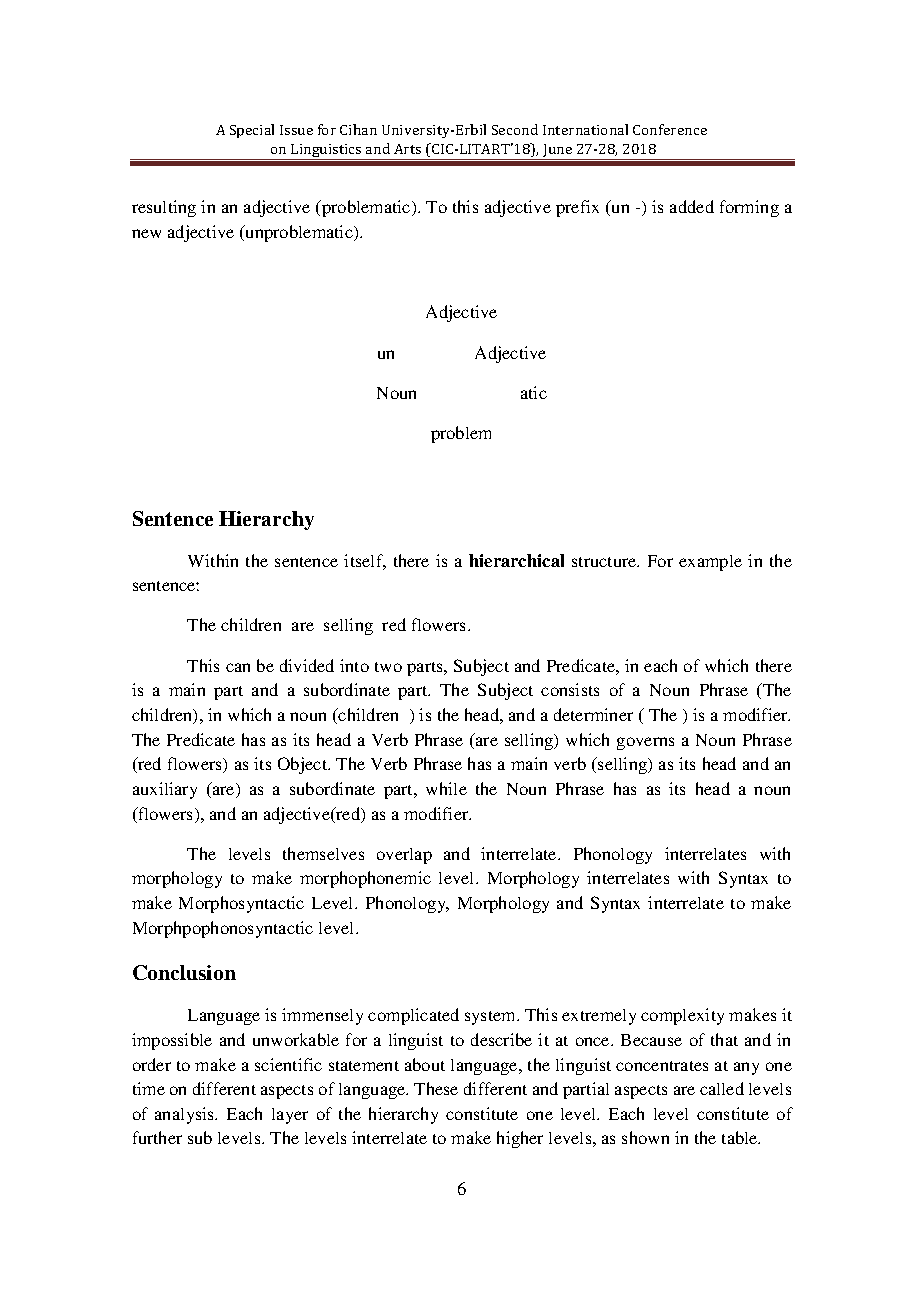 The width and height of the page is (924, 1308). I want to click on themselves, so click(323, 853).
